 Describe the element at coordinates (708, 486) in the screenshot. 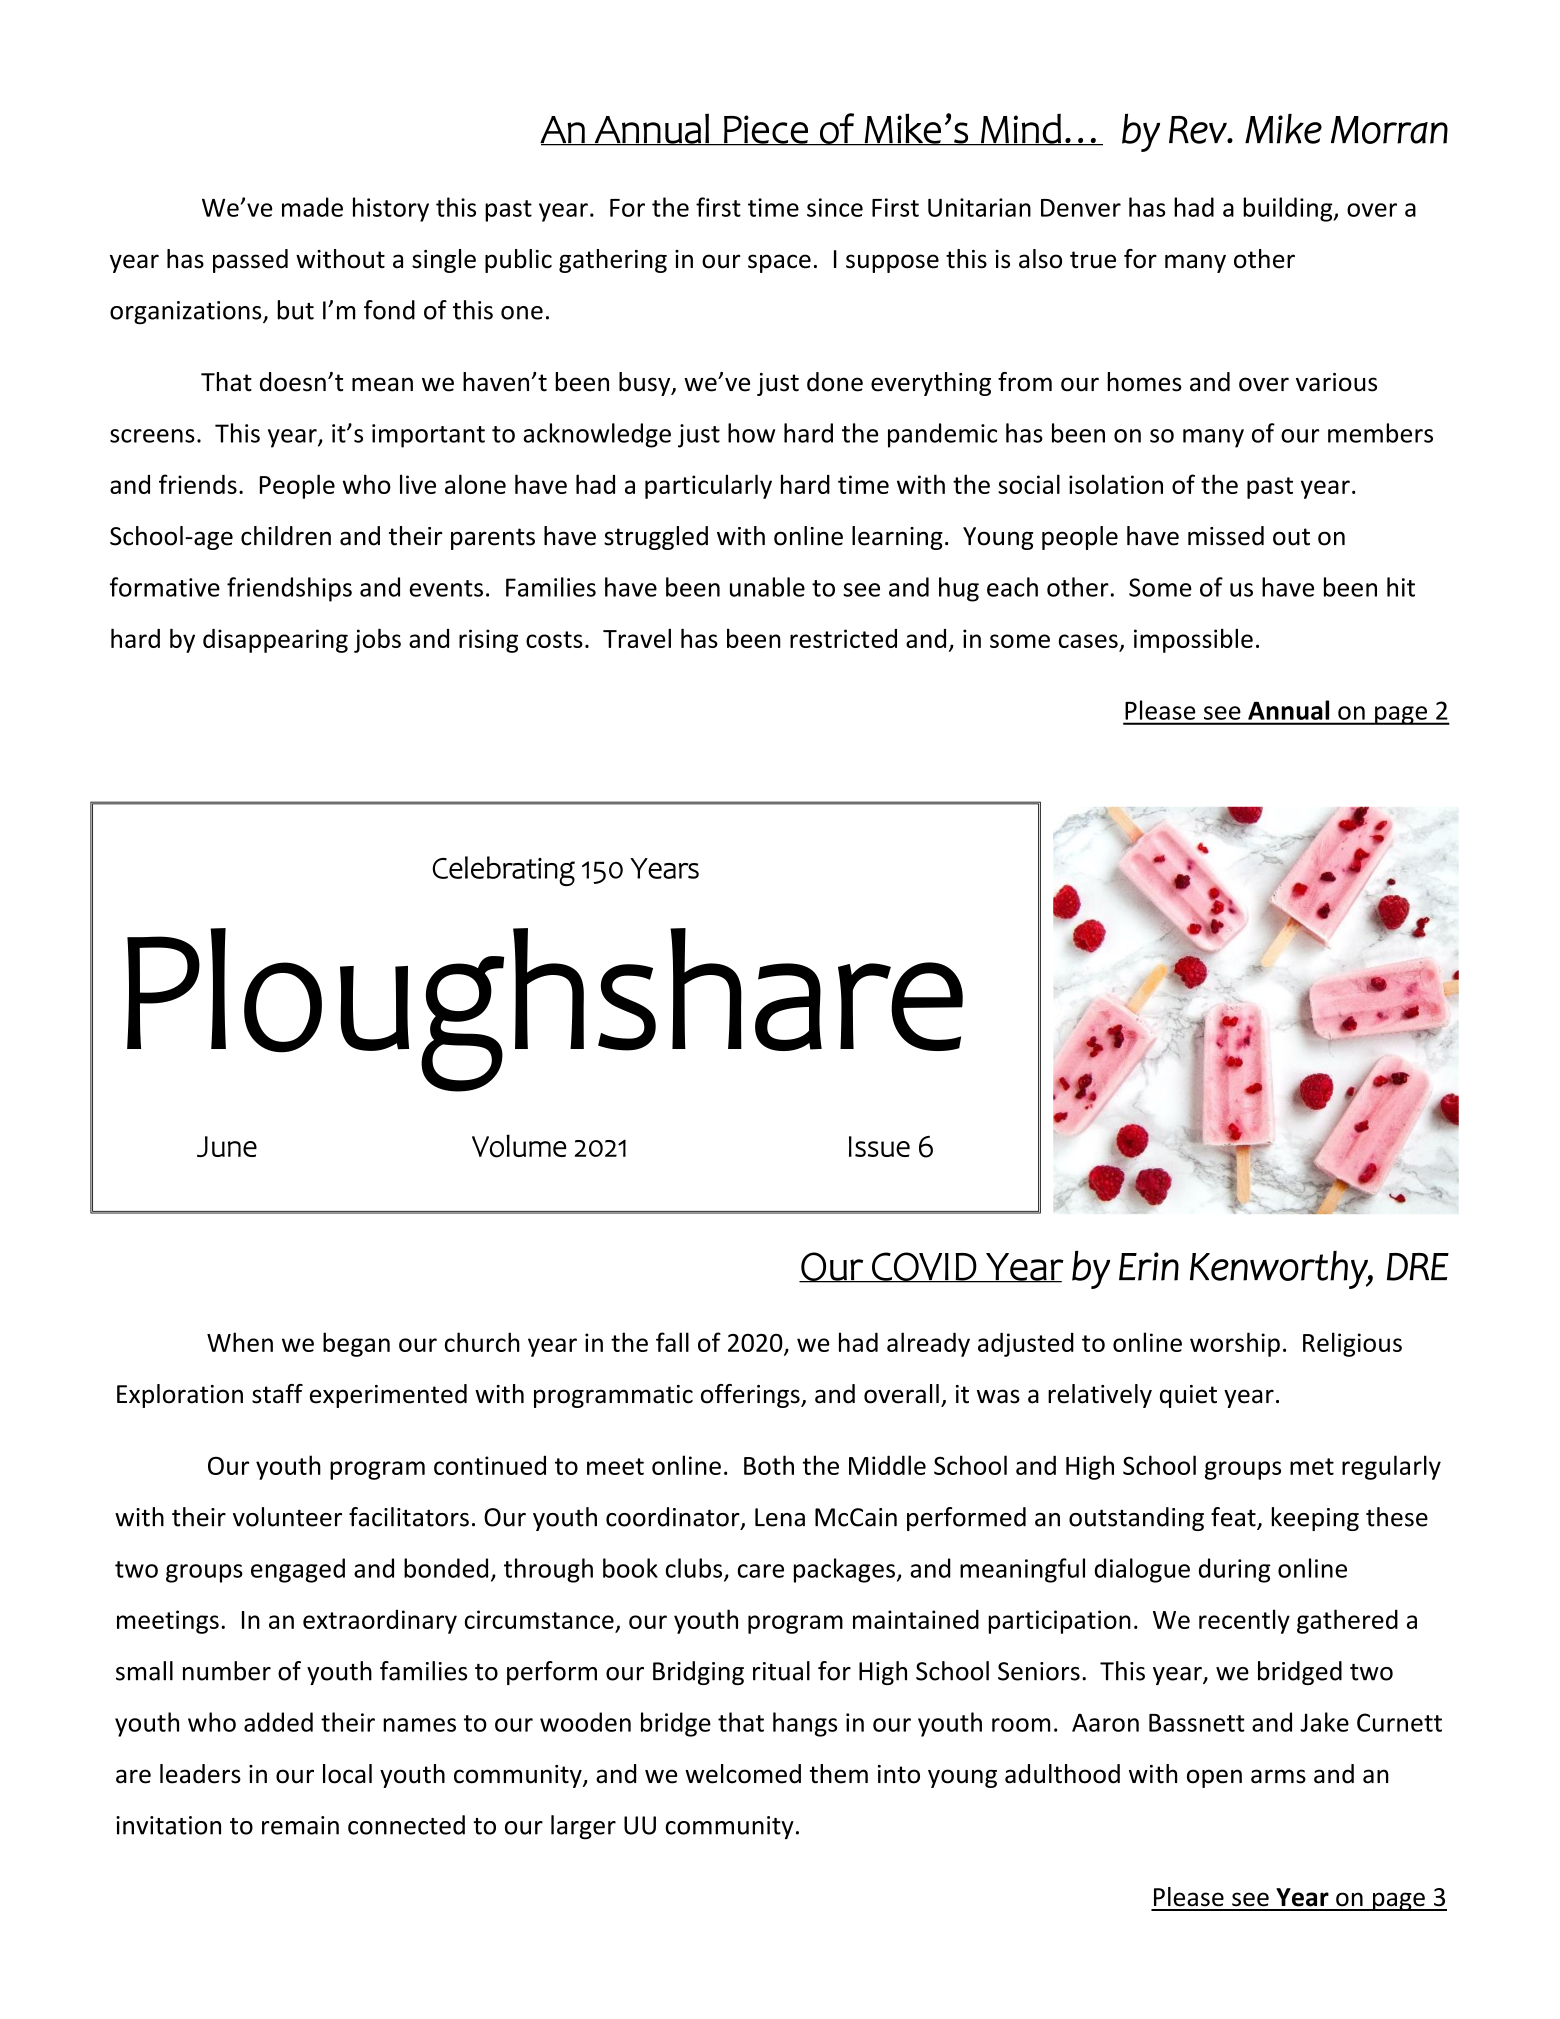

I see `particularly` at that location.
